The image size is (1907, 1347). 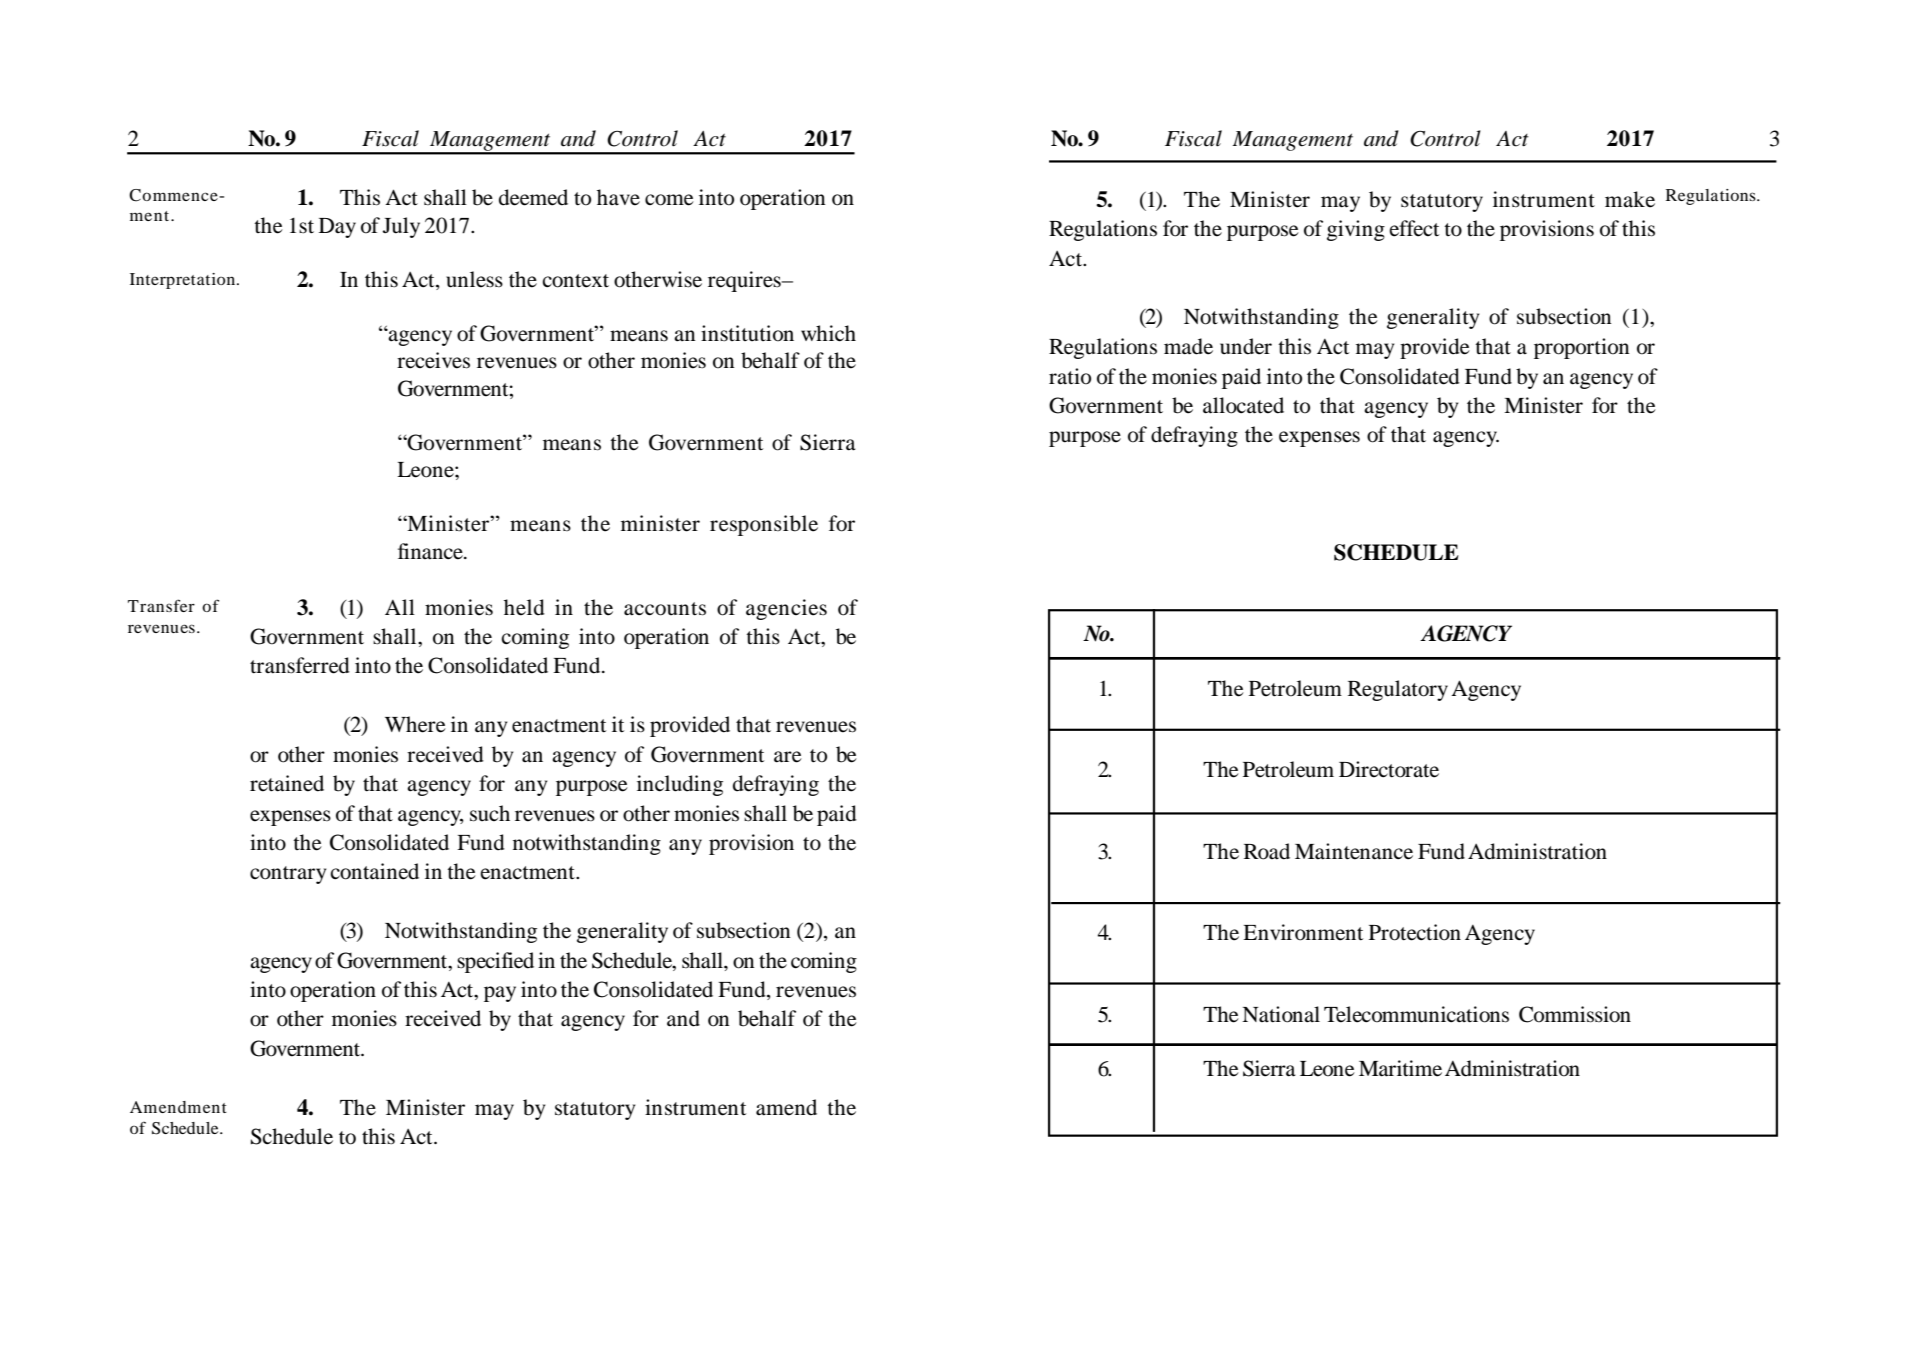 What do you see at coordinates (1414, 228) in the screenshot?
I see `effect` at bounding box center [1414, 228].
